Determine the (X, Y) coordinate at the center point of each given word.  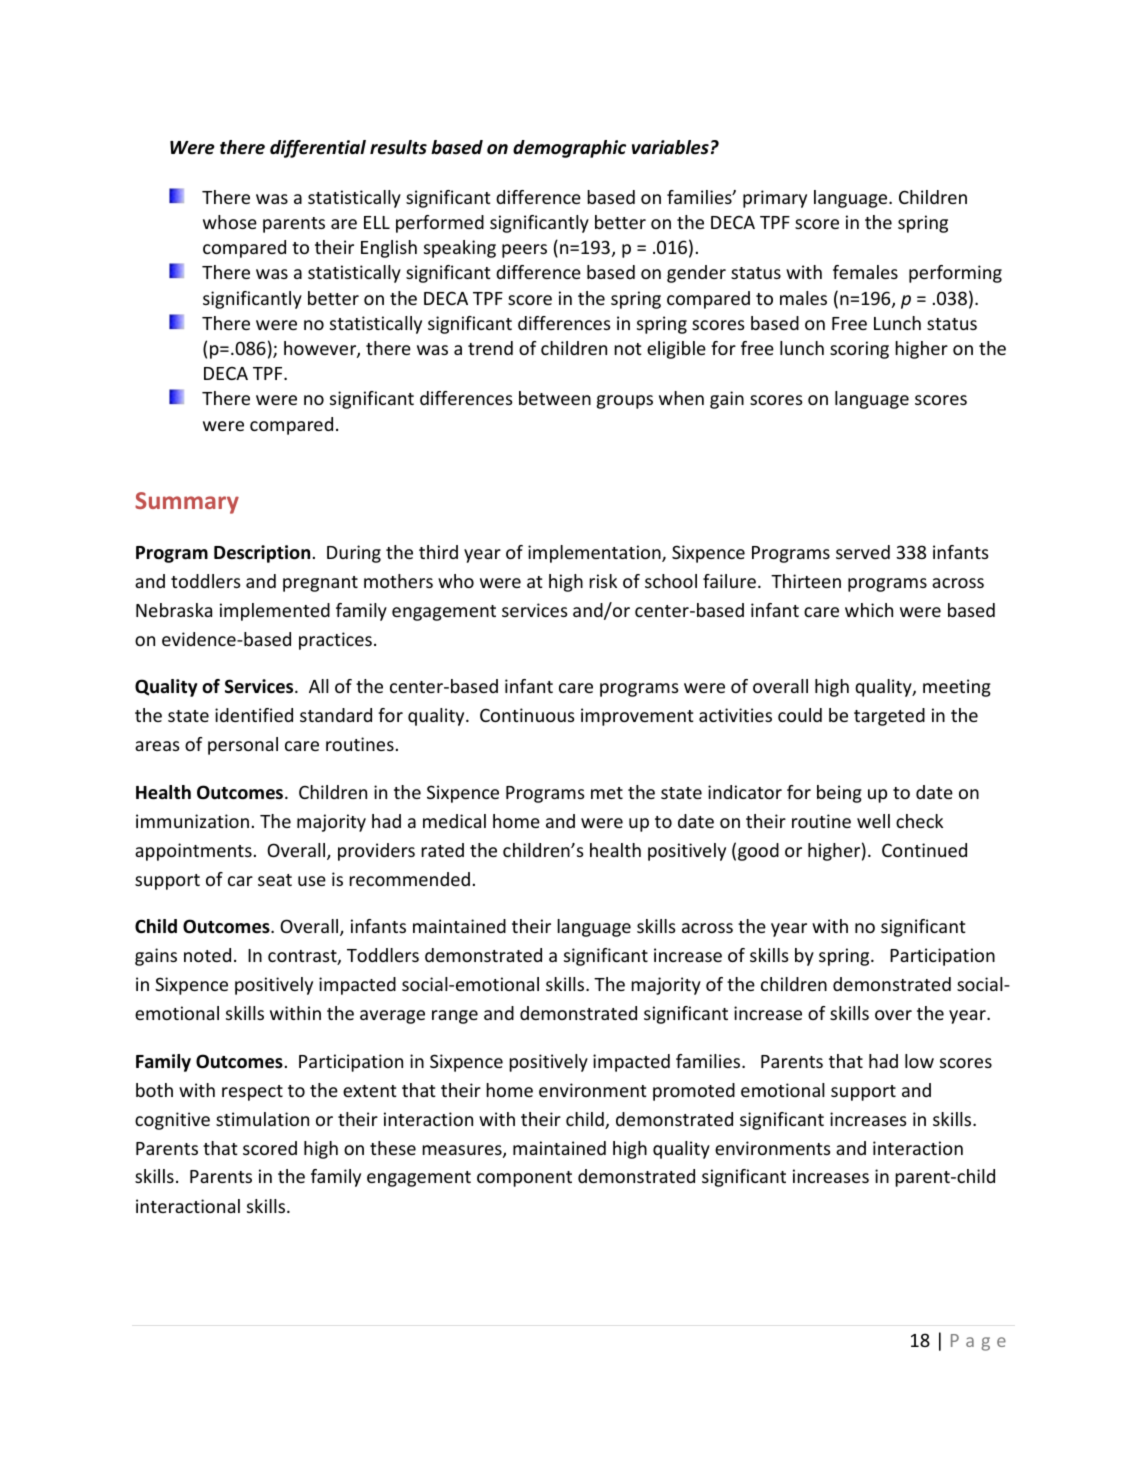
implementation (595, 554)
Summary (187, 503)
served (863, 552)
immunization (192, 821)
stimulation (262, 1119)
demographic (569, 149)
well (873, 821)
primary (775, 199)
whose (230, 222)
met (607, 793)
